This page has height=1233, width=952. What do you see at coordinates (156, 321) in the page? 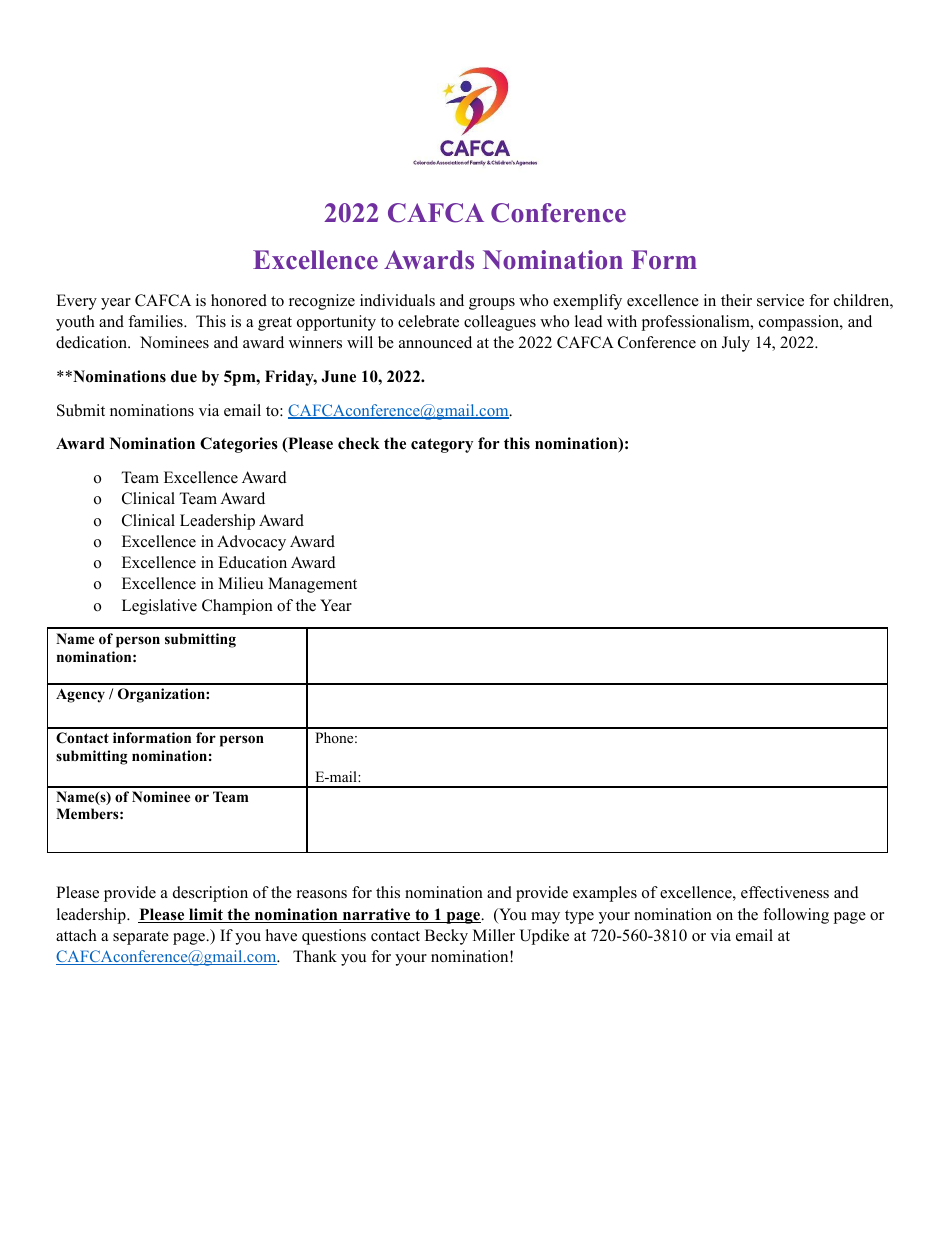
I see `families` at bounding box center [156, 321].
